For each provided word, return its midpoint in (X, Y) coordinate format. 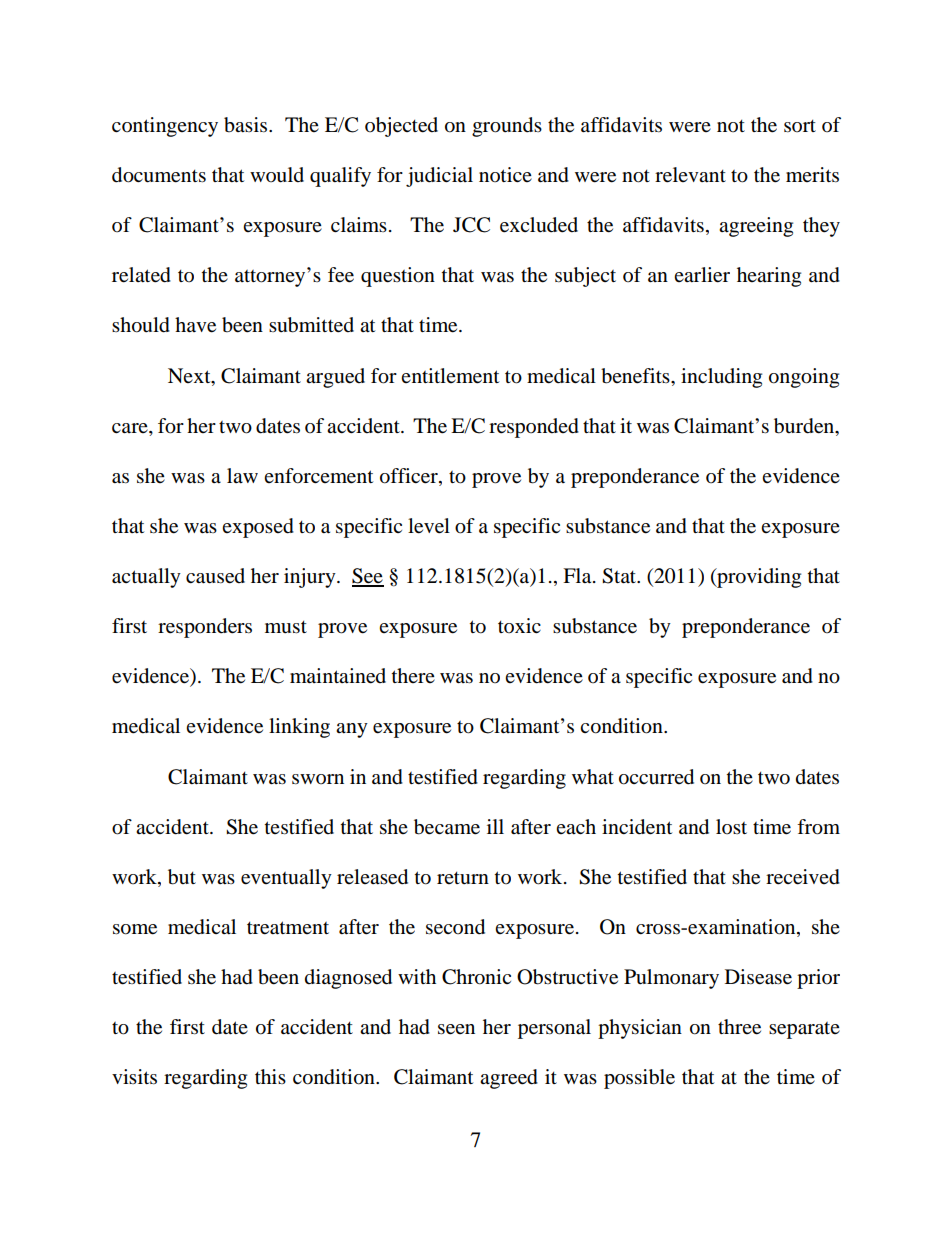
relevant (690, 175)
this (270, 1076)
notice (505, 175)
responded (534, 428)
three (739, 1027)
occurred (656, 777)
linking (299, 728)
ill (495, 826)
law (242, 475)
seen (456, 1029)
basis (247, 125)
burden (805, 426)
